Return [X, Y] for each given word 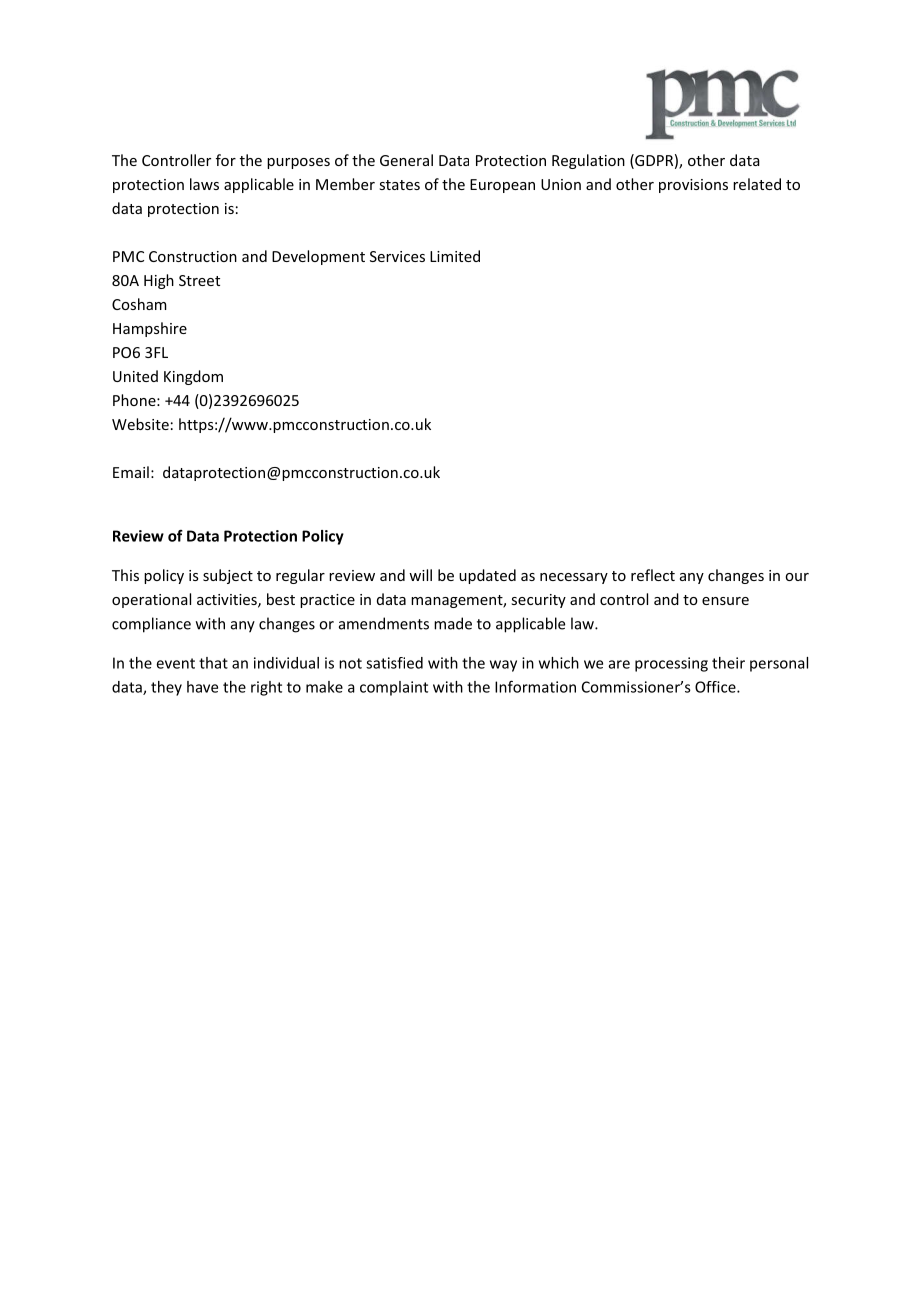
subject [228, 576]
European [502, 186]
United [135, 376]
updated [487, 576]
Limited [455, 256]
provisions [693, 186]
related [757, 184]
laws [204, 184]
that [213, 663]
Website [140, 424]
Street [199, 280]
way [503, 666]
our [797, 577]
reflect [653, 575]
